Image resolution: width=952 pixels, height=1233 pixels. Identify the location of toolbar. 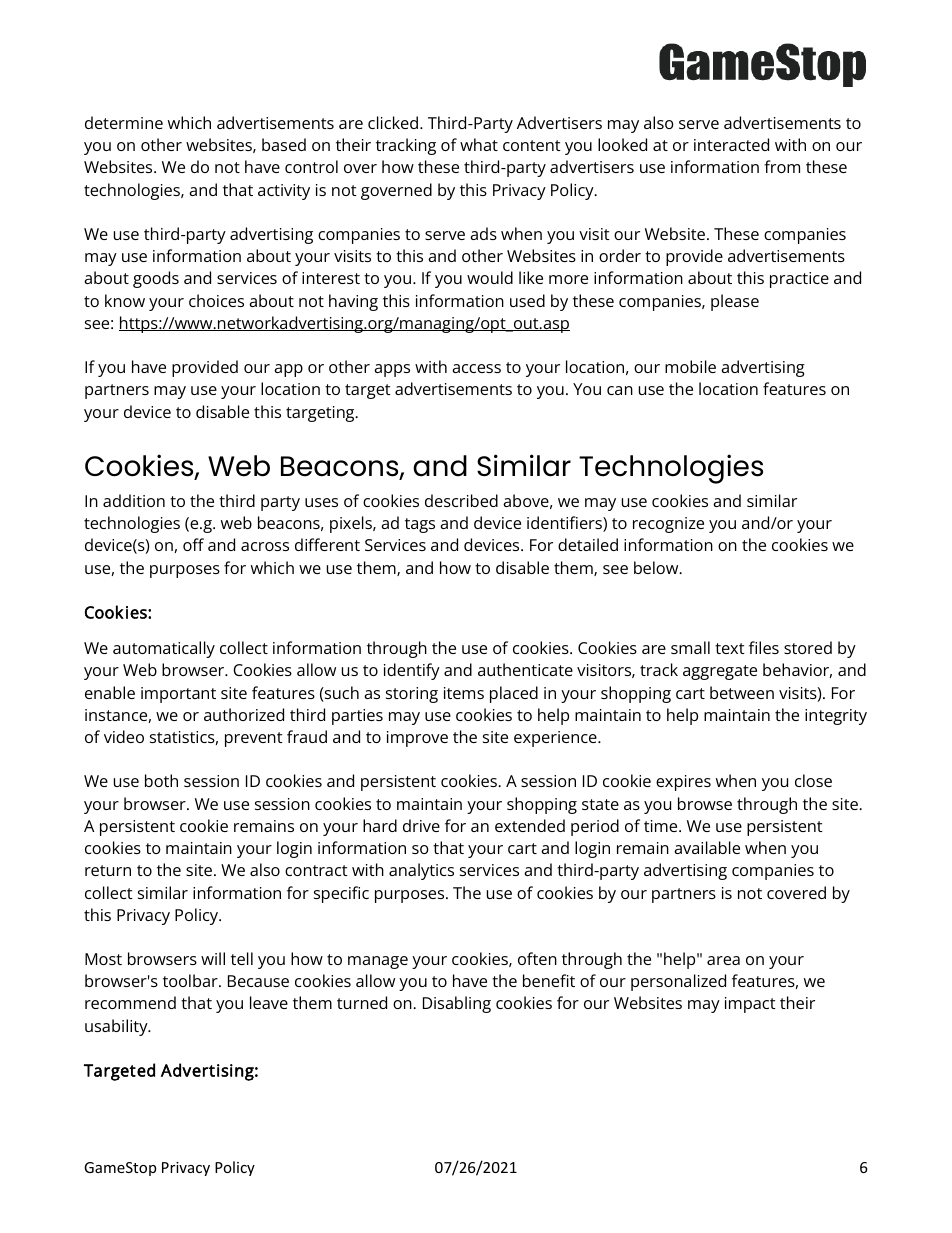
(191, 980).
